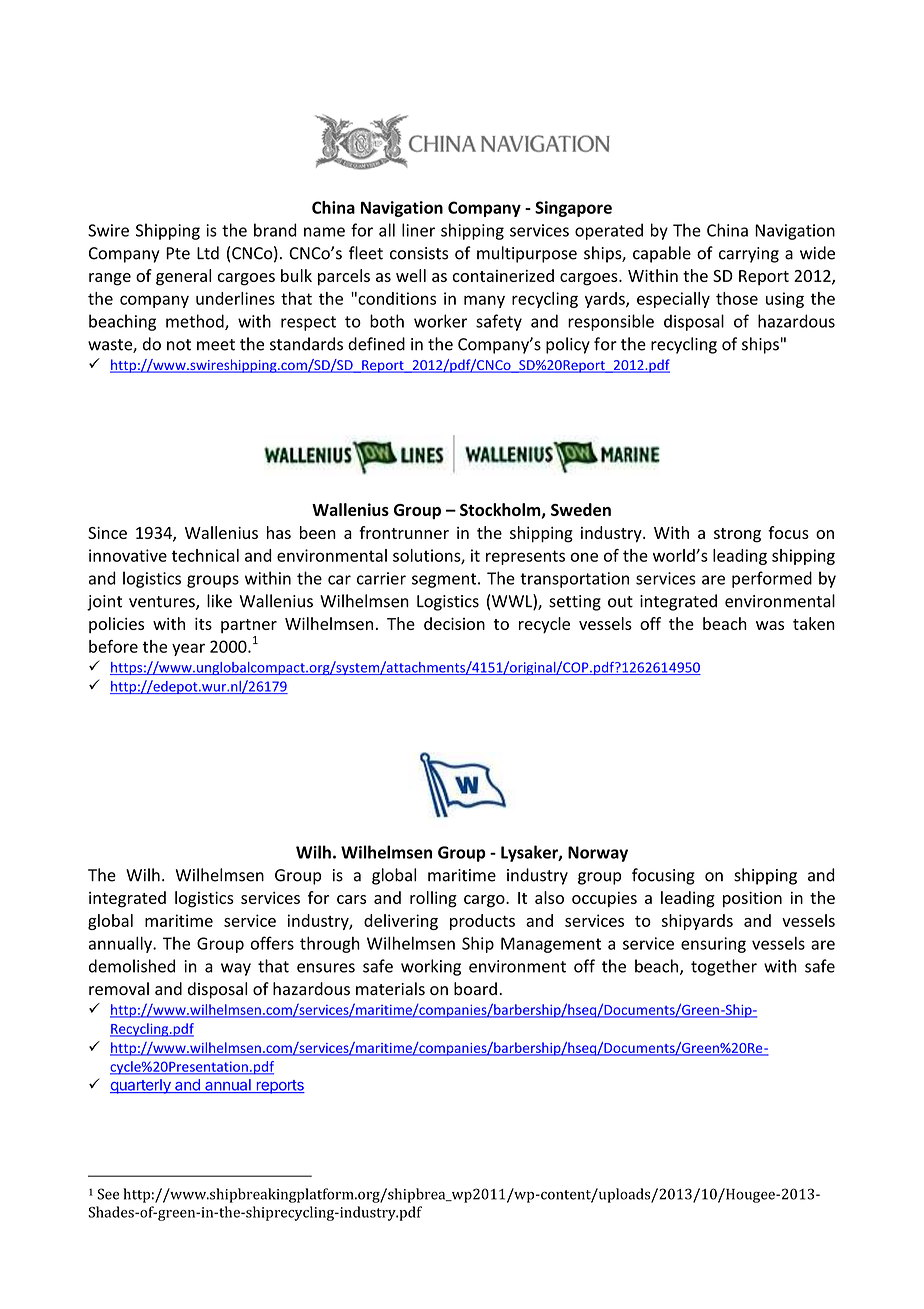 The height and width of the document is (1309, 924). I want to click on board, so click(475, 989).
